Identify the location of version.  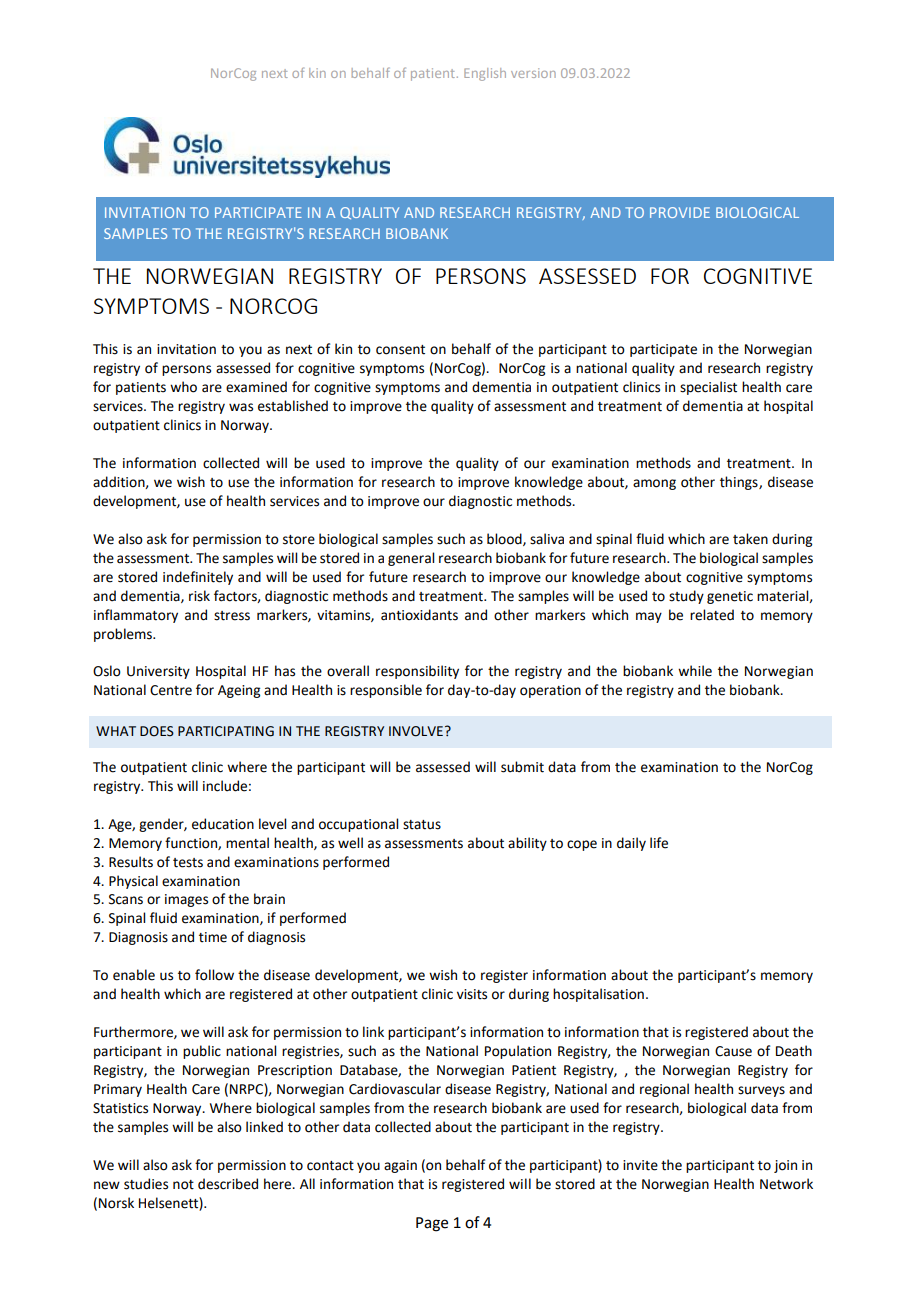
(533, 73).
